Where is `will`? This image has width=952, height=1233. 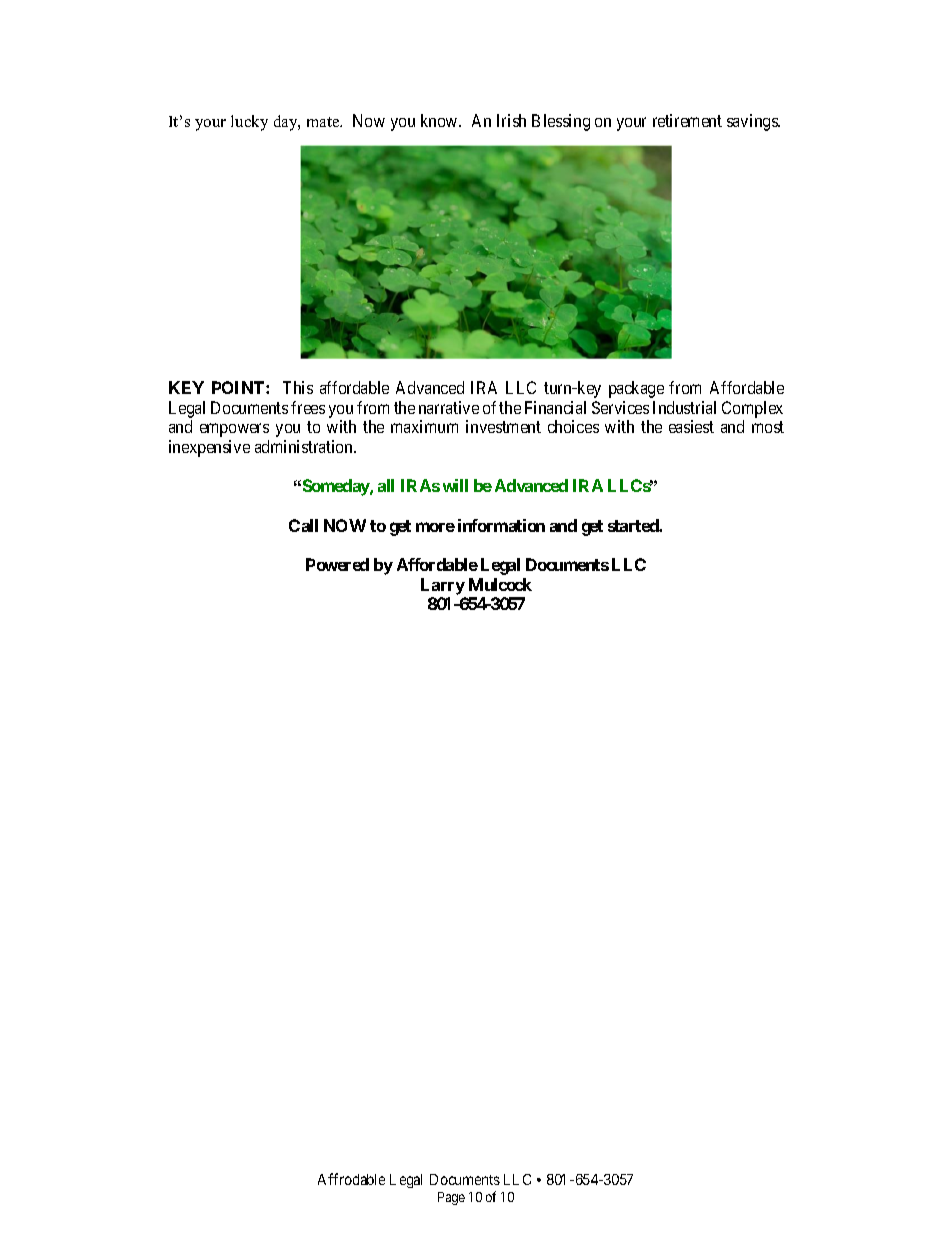
will is located at coordinates (455, 485).
